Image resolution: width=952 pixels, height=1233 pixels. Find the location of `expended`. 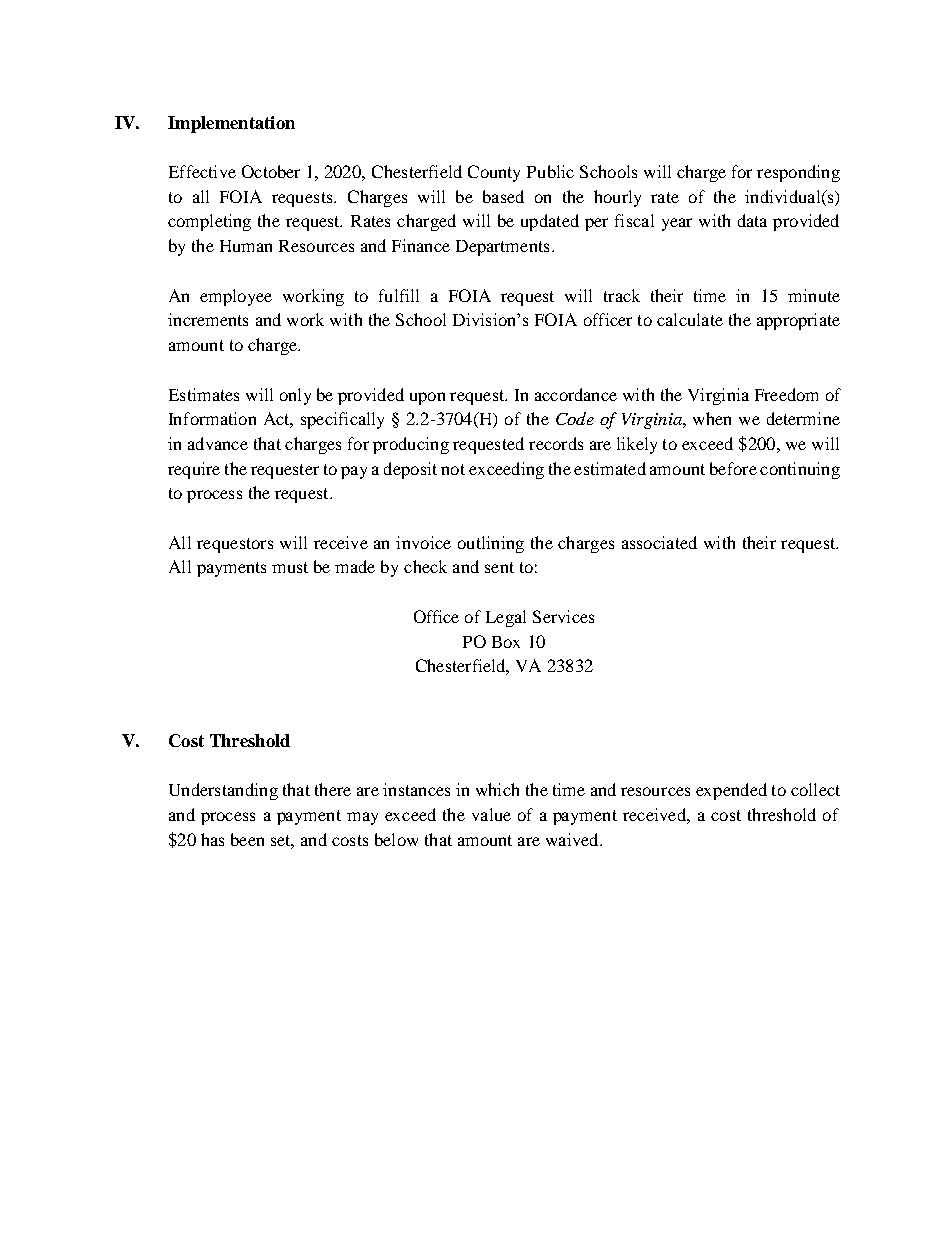

expended is located at coordinates (731, 791).
